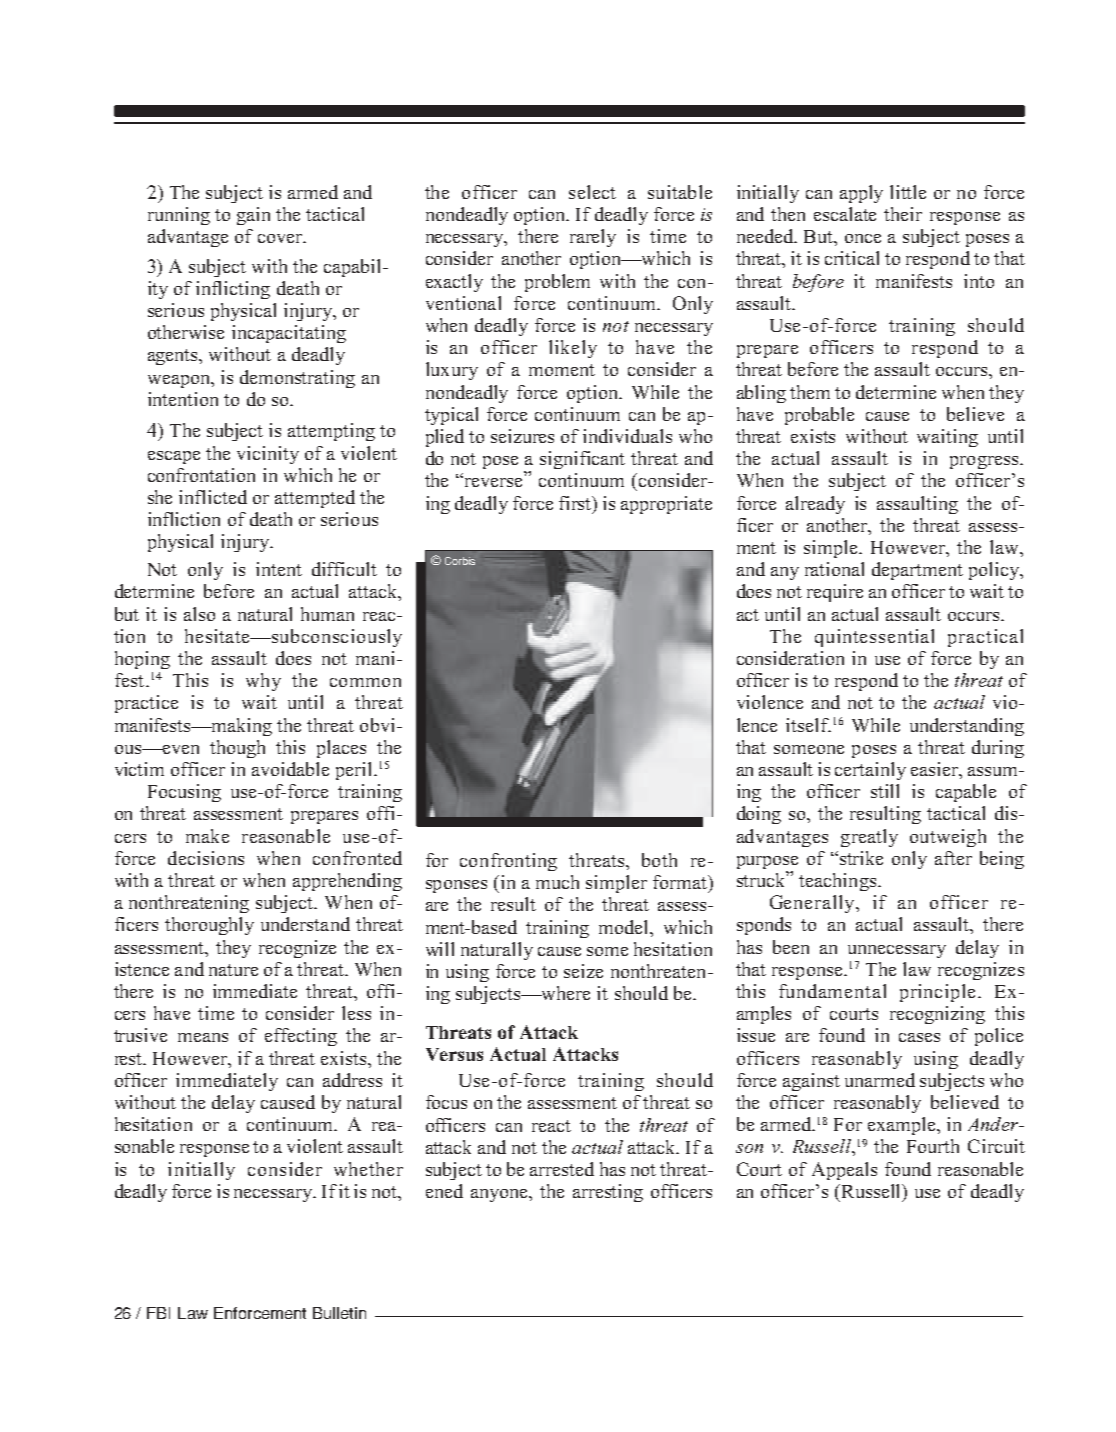 This image has height=1432, width=1116. I want to click on nature, so click(233, 970).
